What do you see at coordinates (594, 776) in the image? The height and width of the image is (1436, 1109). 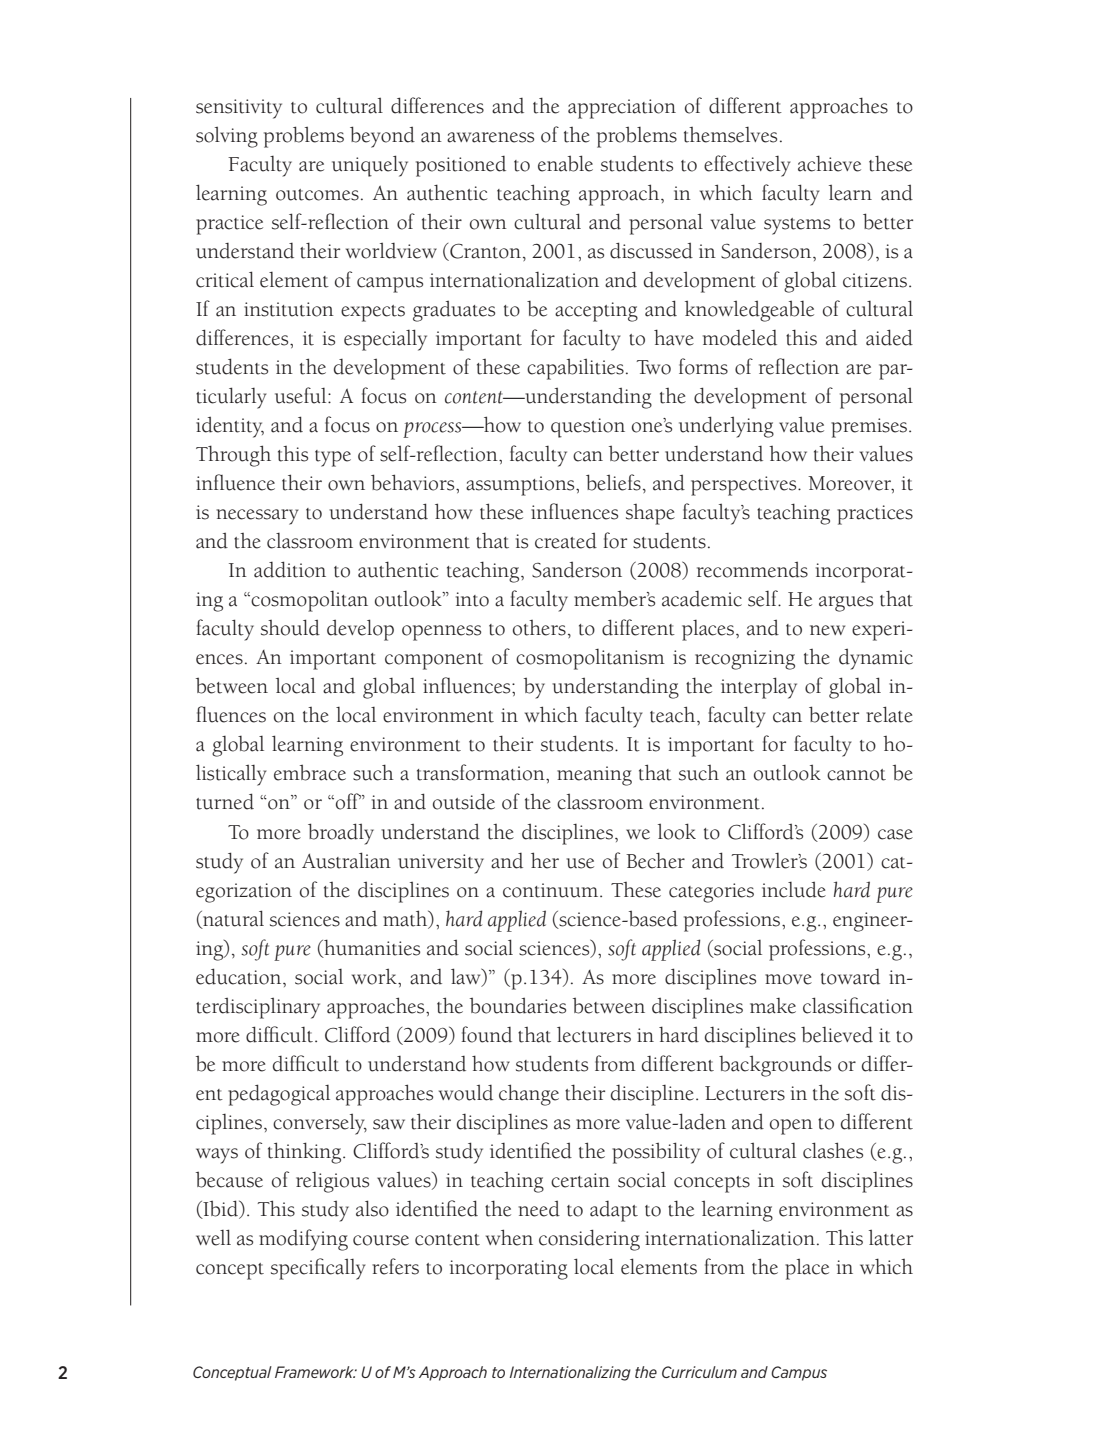 I see `meaning` at bounding box center [594, 776].
